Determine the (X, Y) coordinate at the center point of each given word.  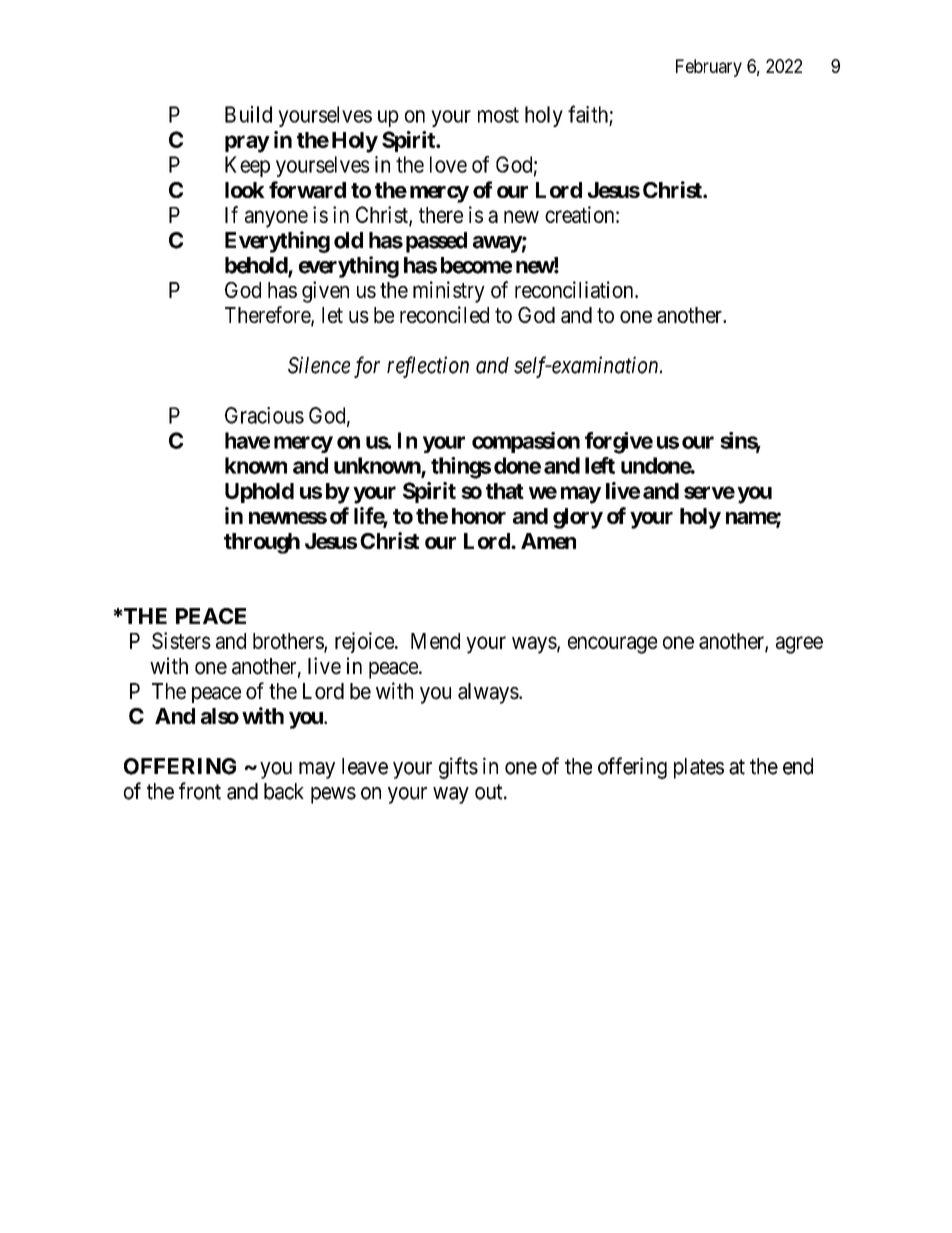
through (262, 543)
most (498, 115)
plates (699, 768)
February (709, 68)
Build (248, 114)
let (332, 315)
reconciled (444, 314)
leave (365, 766)
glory (578, 518)
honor (479, 516)
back (284, 791)
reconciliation (575, 289)
